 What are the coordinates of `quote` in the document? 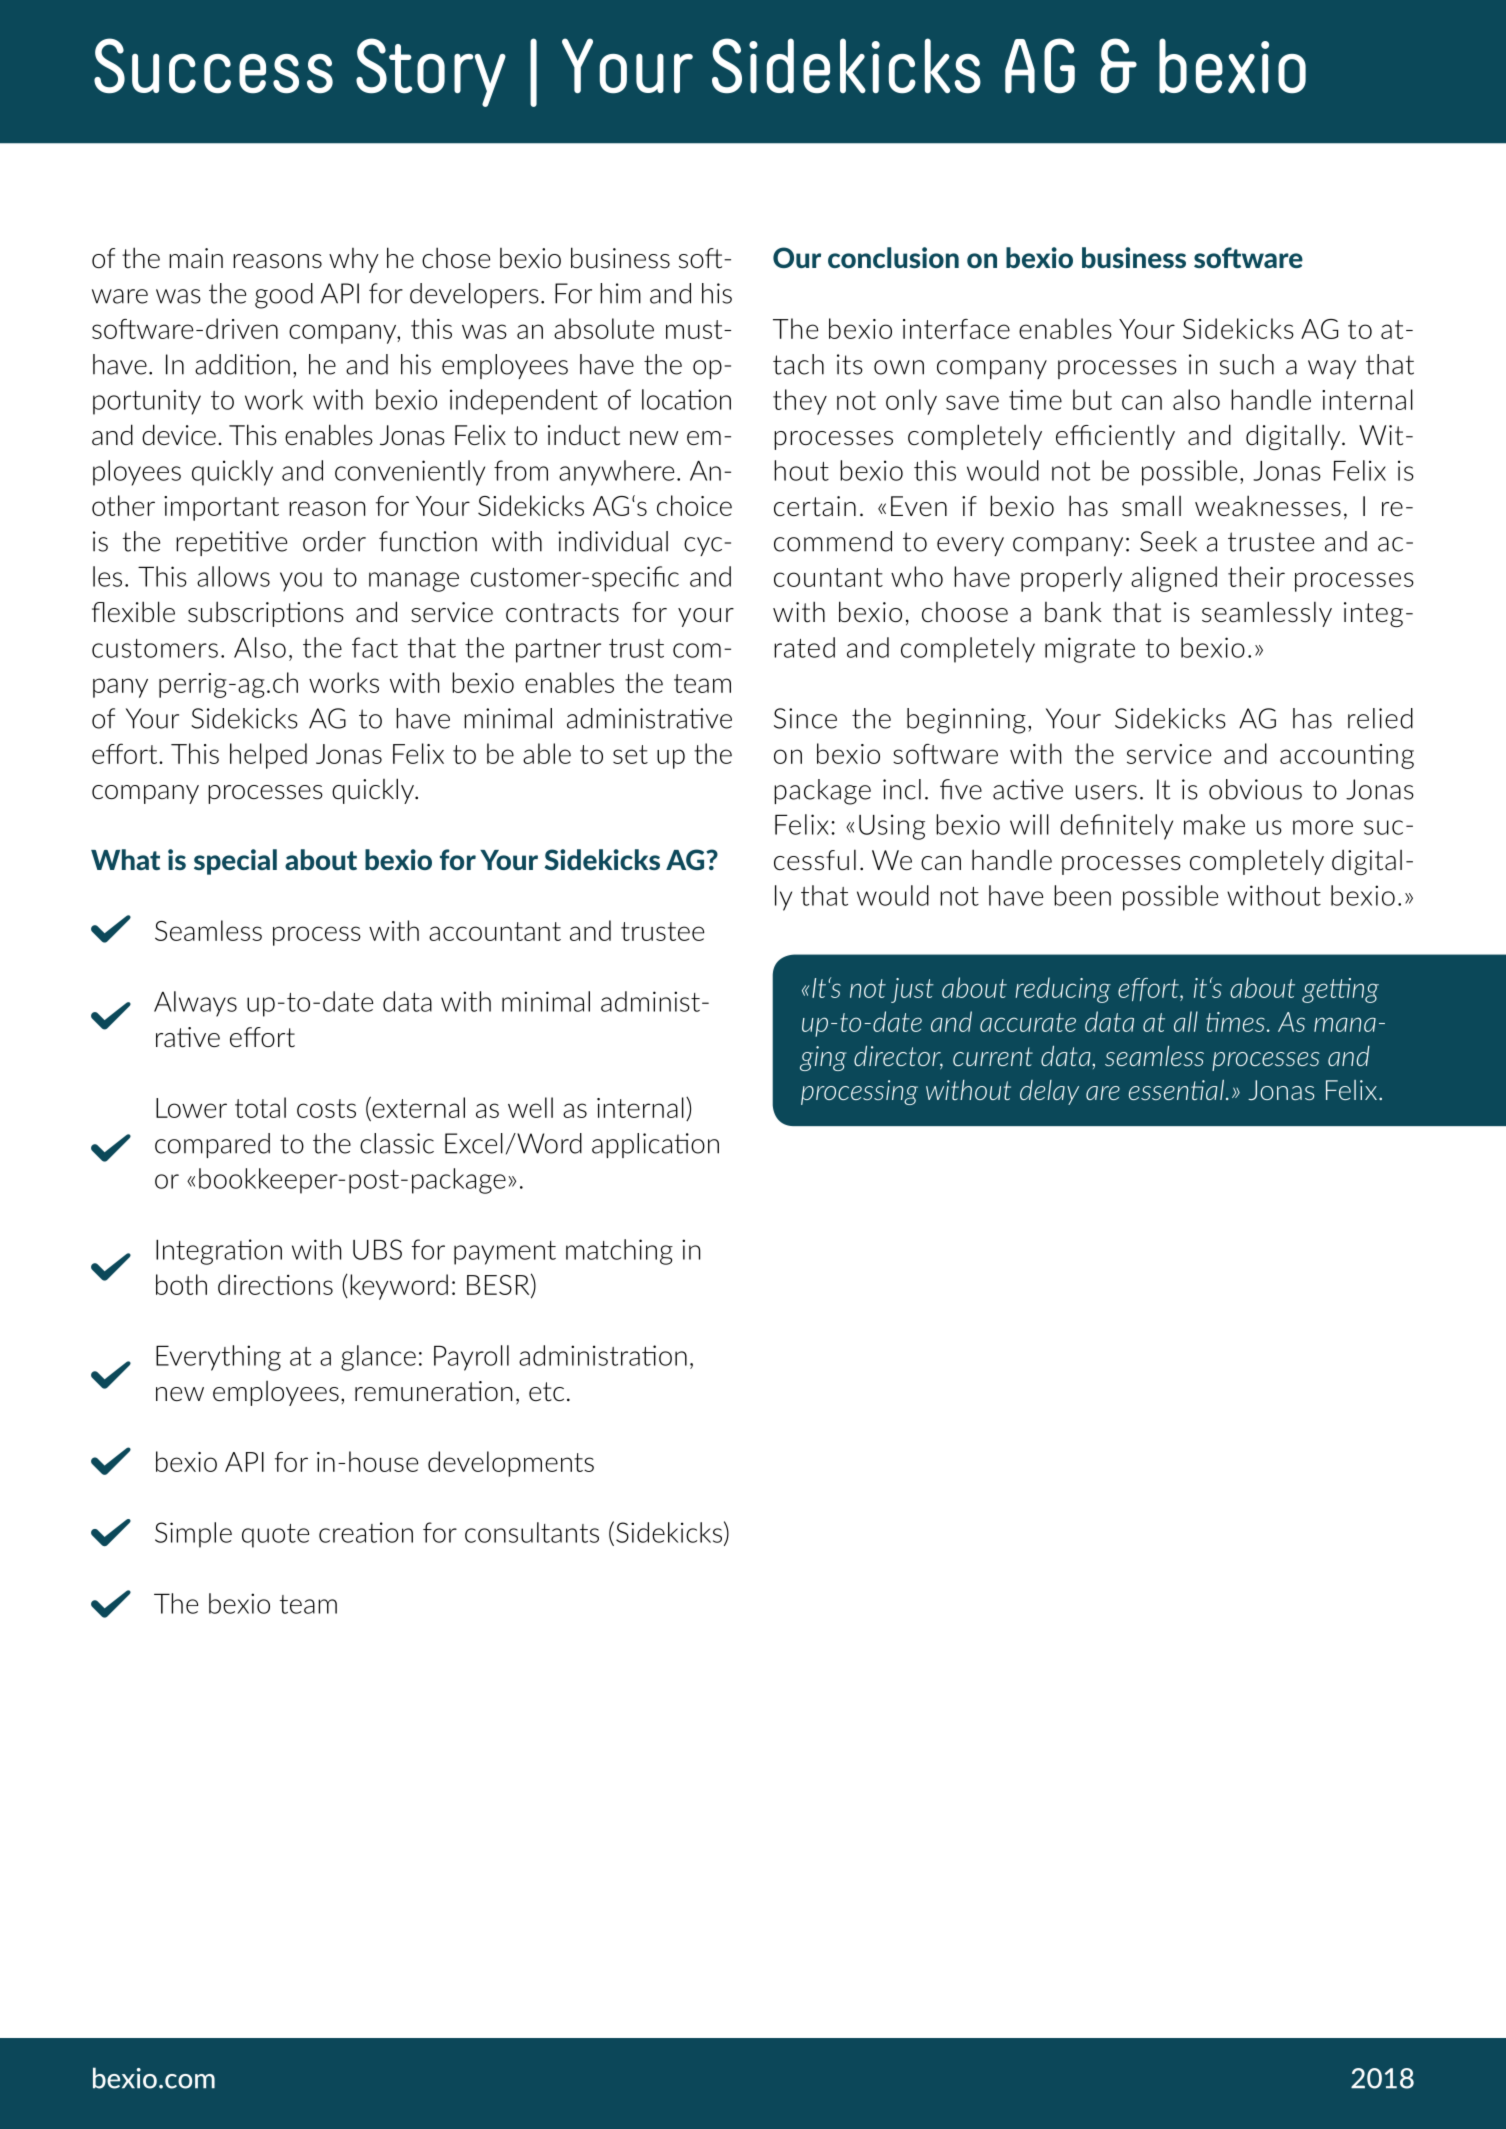 It's located at (275, 1536).
